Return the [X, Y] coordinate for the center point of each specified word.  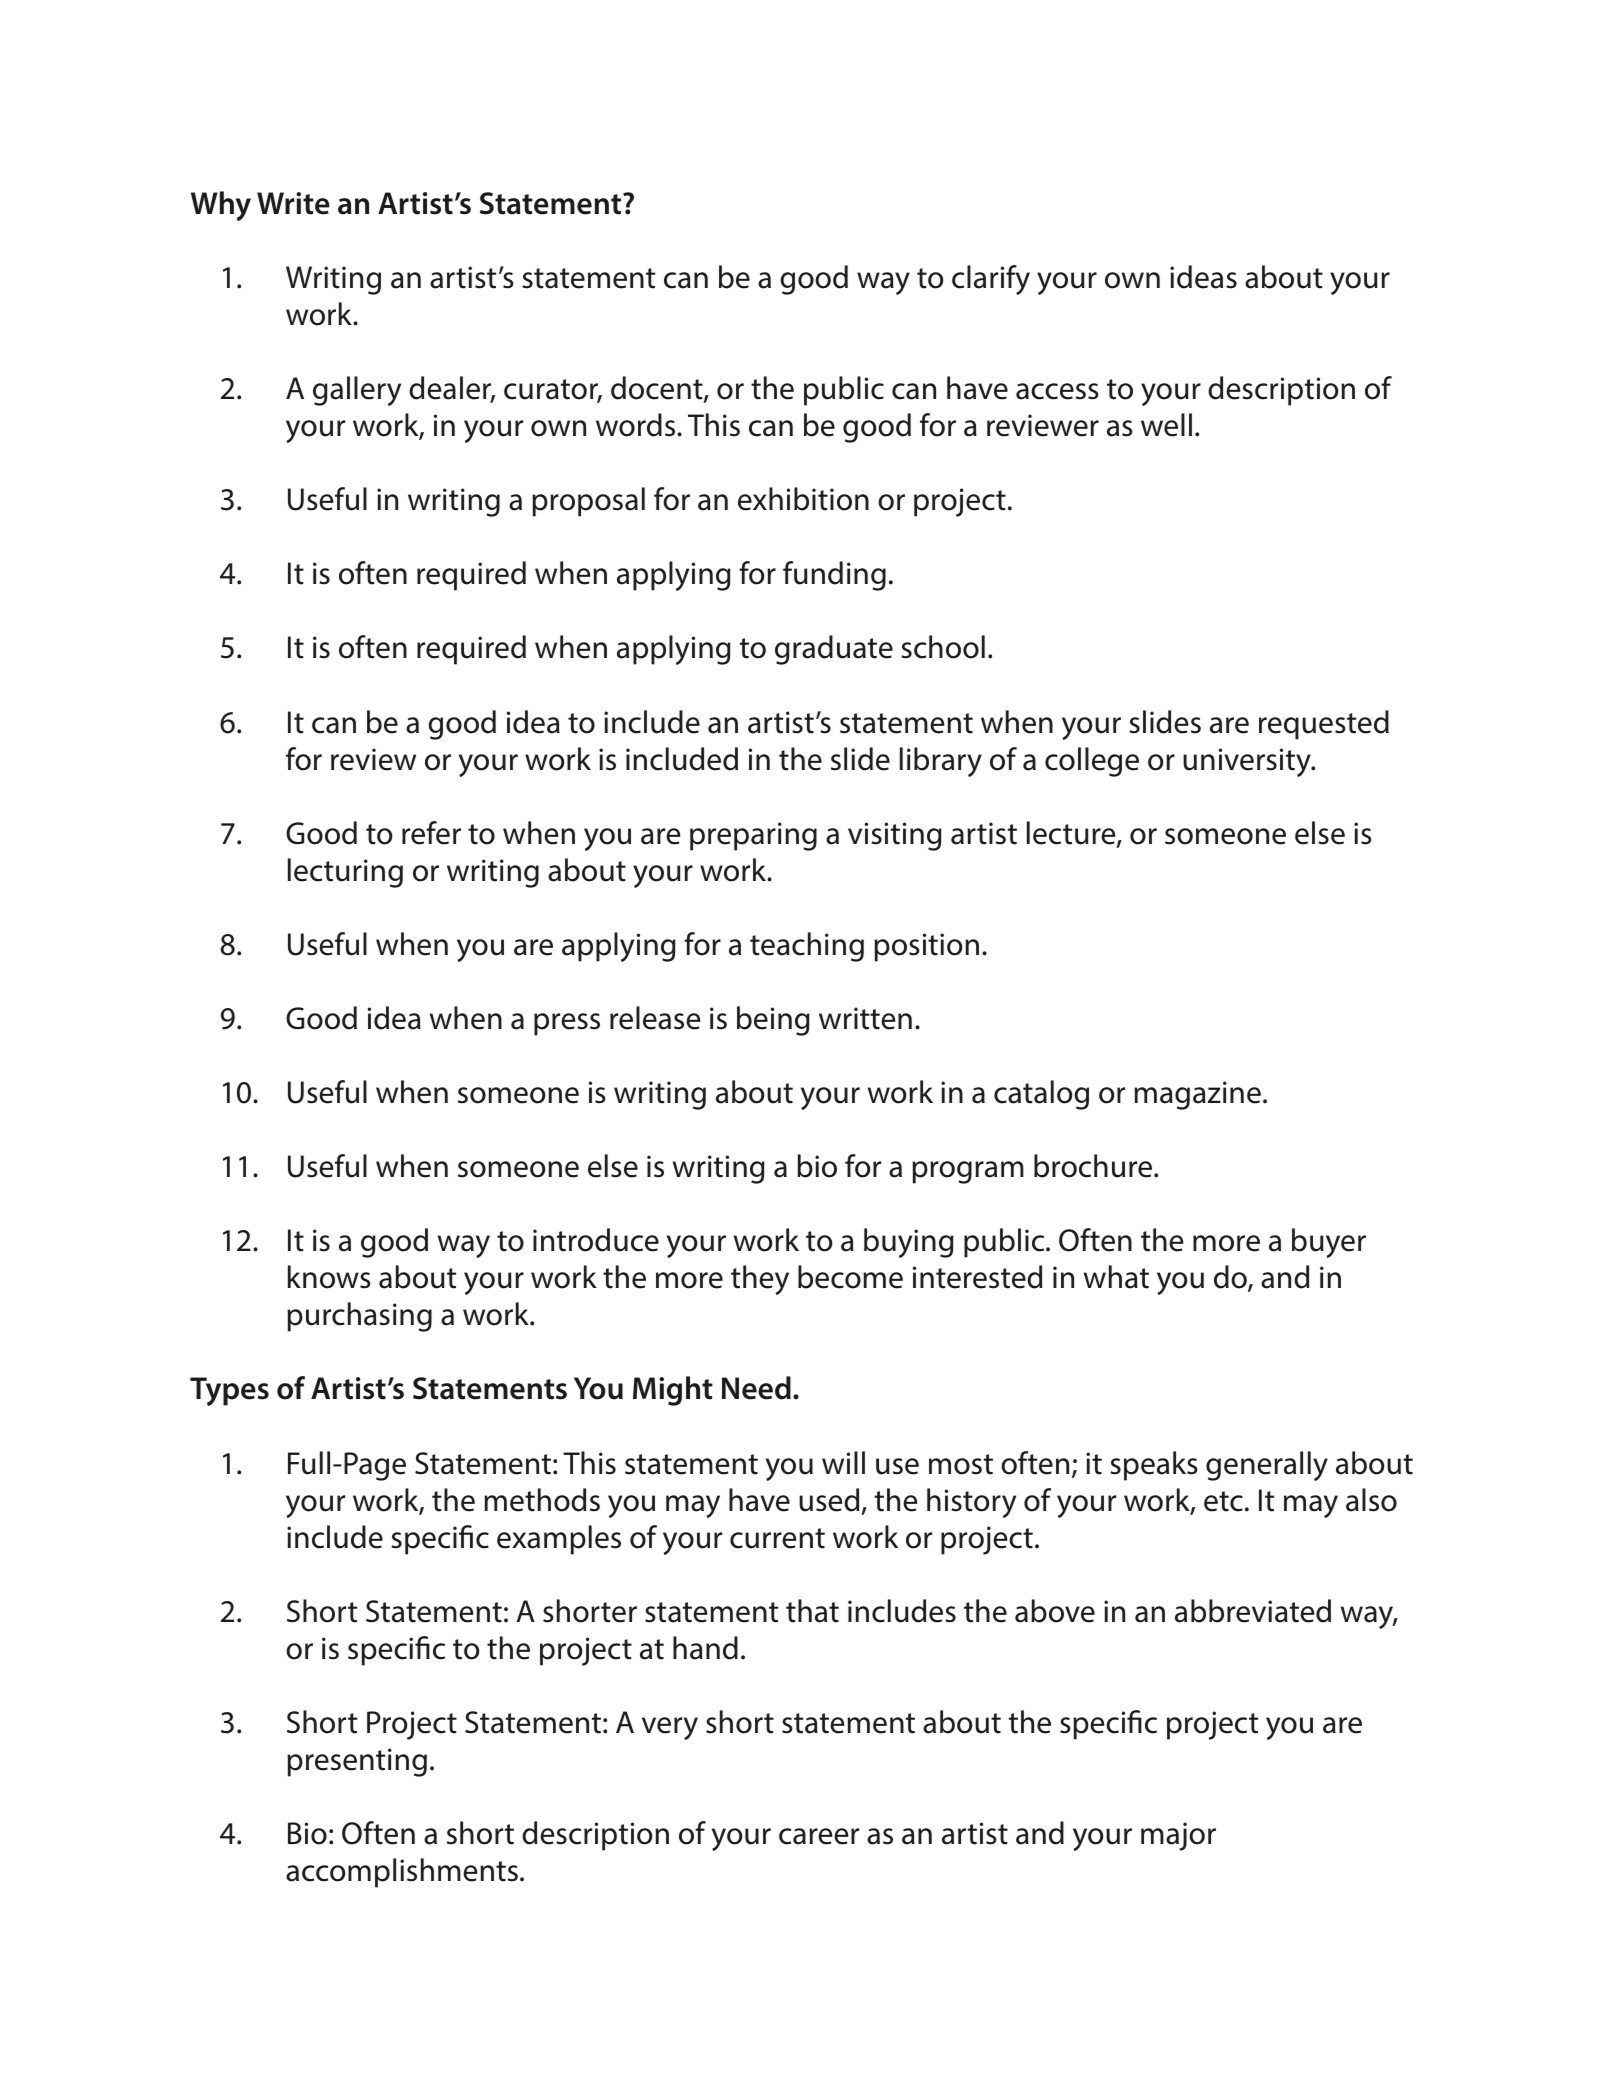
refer [431, 833]
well [1166, 425]
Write [293, 203]
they [760, 1280]
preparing [753, 836]
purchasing [359, 1317]
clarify [991, 280]
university [1248, 762]
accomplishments [402, 1873]
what [1116, 1277]
